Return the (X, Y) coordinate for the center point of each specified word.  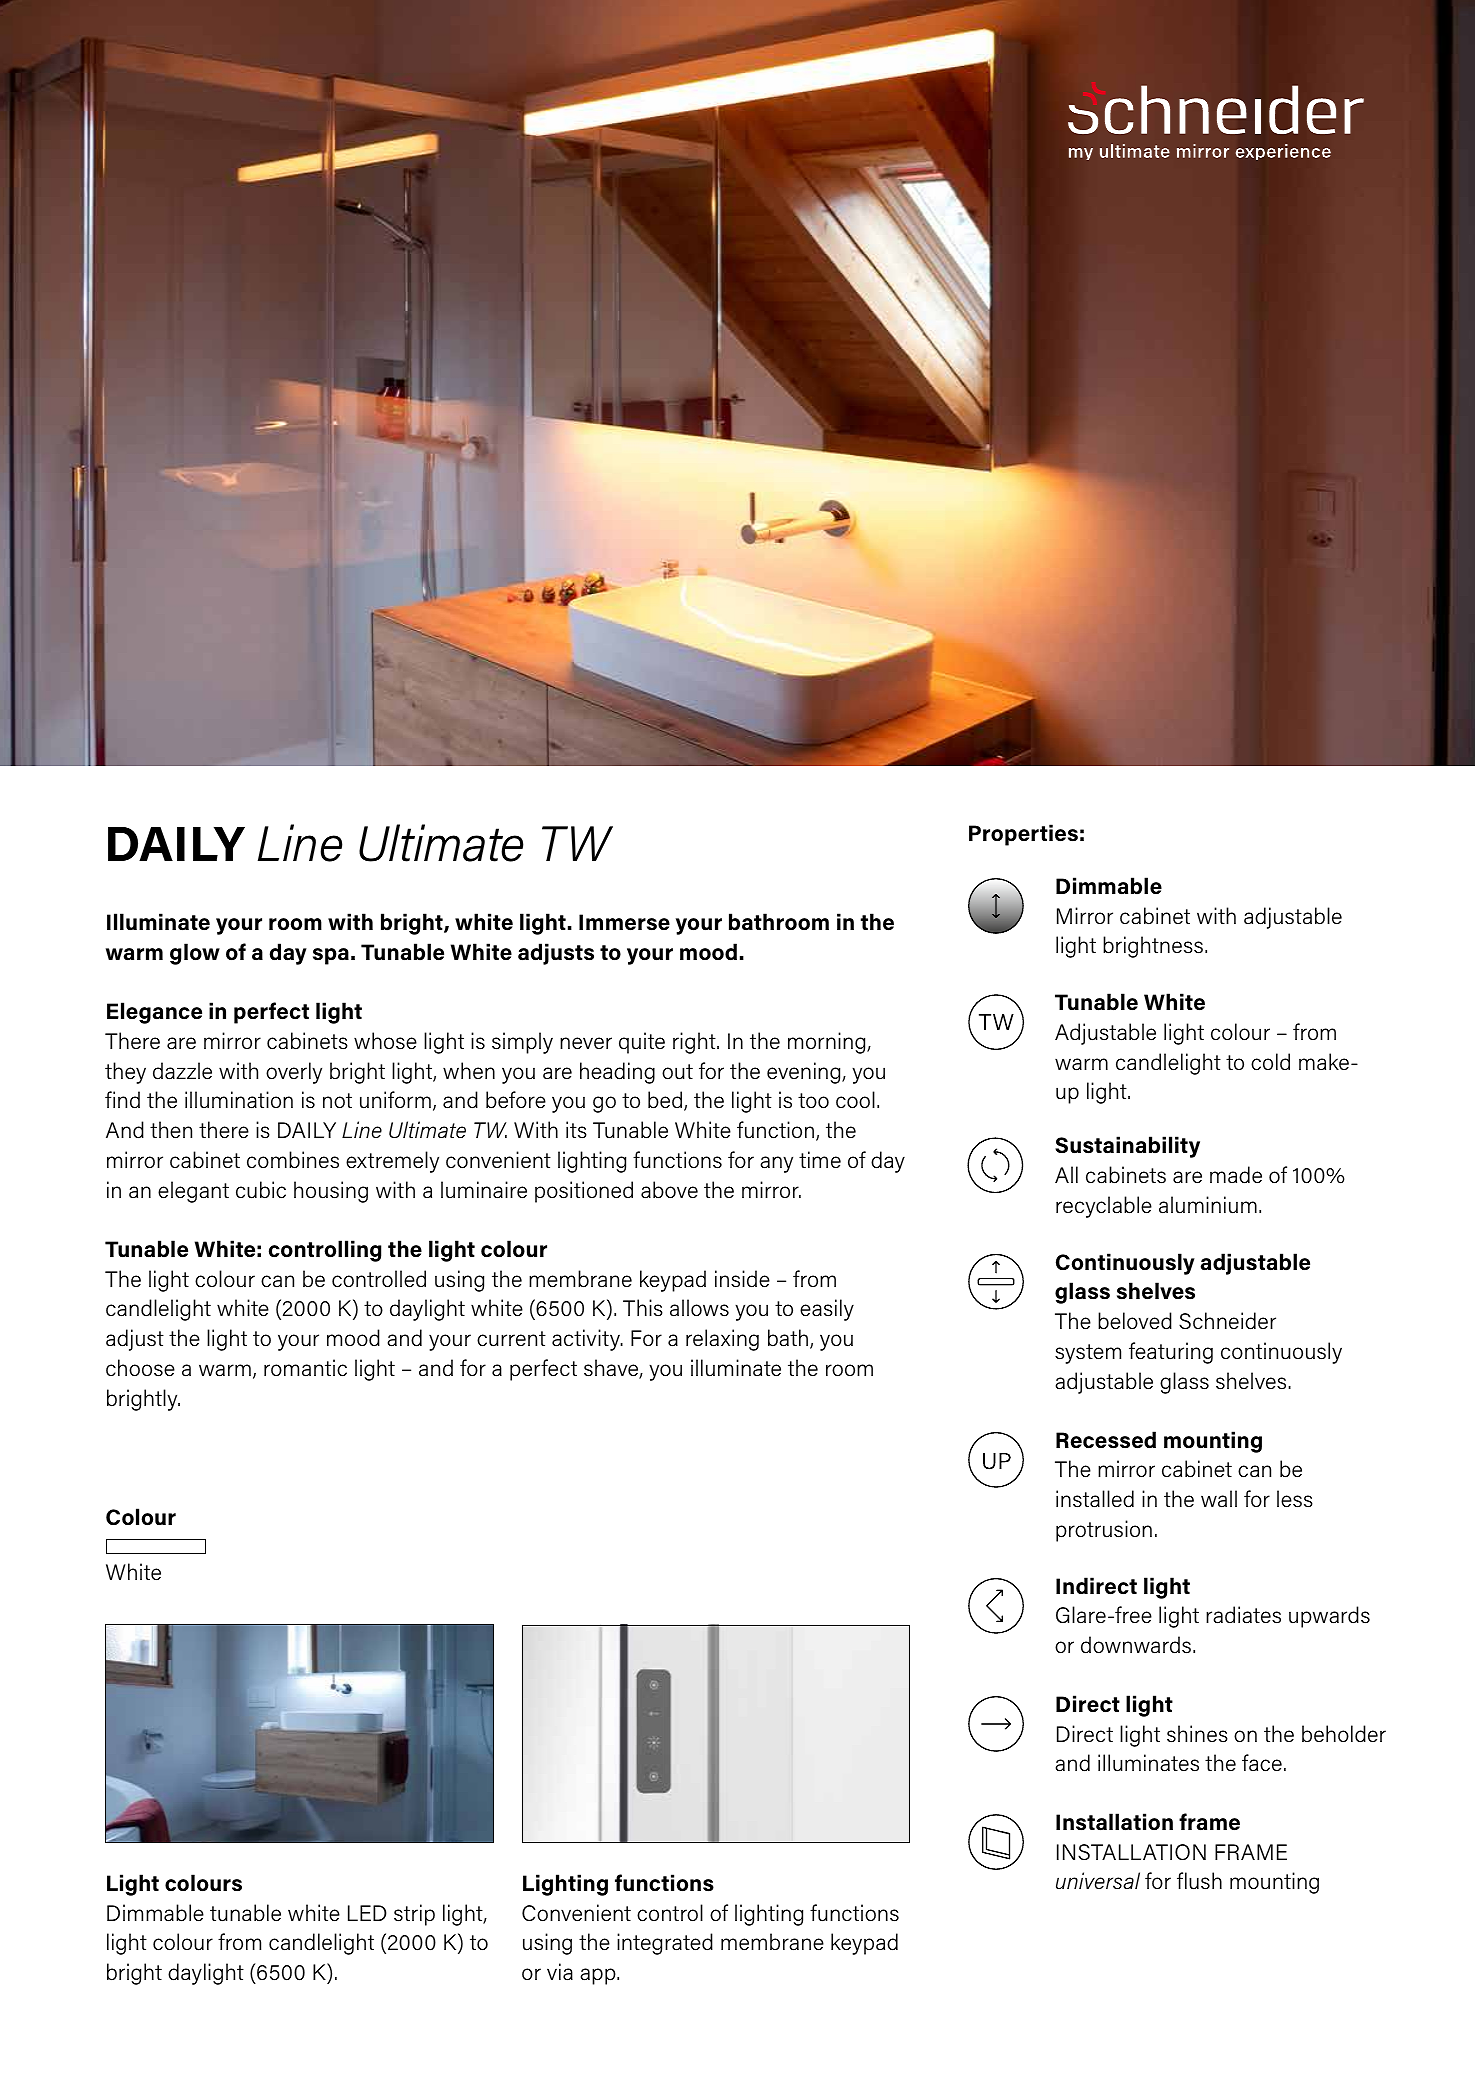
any (776, 1164)
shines (1197, 1734)
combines (293, 1160)
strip (414, 1915)
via (560, 1972)
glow (195, 954)
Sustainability (1127, 1147)
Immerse (624, 922)
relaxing (722, 1340)
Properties (1023, 835)
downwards (1136, 1645)
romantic (305, 1368)
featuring (1171, 1353)
